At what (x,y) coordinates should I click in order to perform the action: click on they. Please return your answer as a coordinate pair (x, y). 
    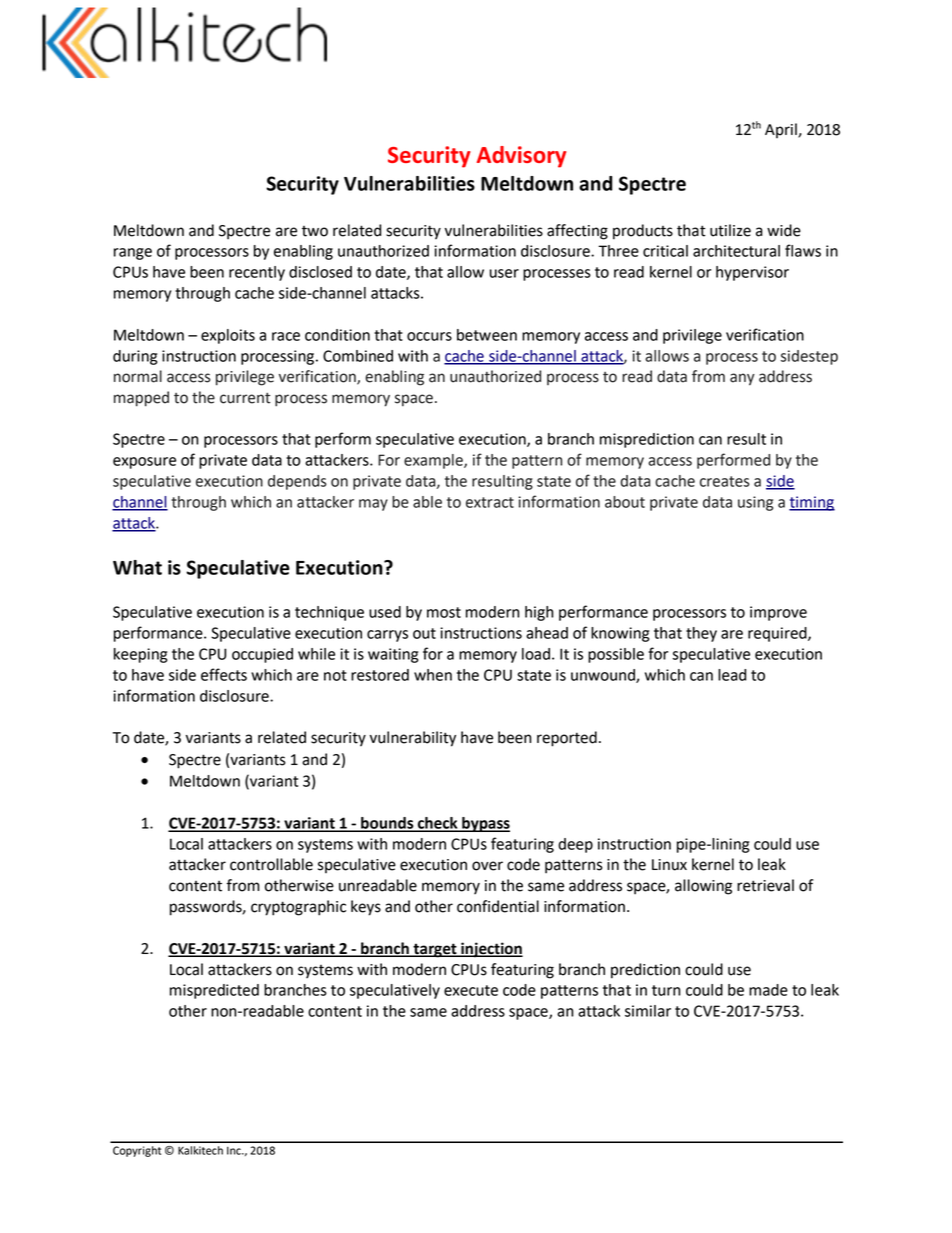
    Looking at the image, I should click on (701, 634).
